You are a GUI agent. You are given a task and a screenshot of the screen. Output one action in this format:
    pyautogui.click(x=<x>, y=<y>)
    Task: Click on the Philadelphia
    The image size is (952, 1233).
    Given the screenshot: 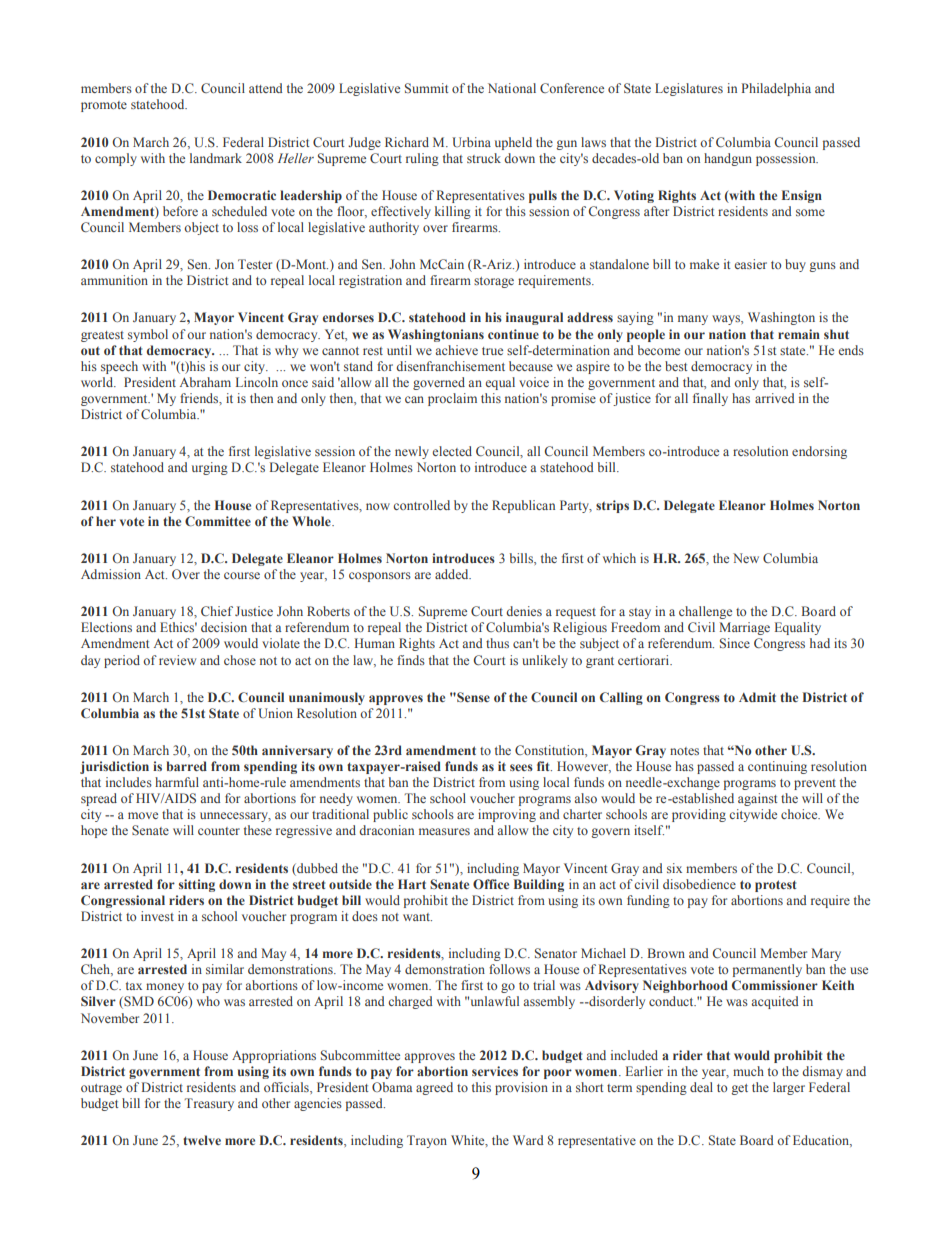 What is the action you would take?
    pyautogui.click(x=776, y=89)
